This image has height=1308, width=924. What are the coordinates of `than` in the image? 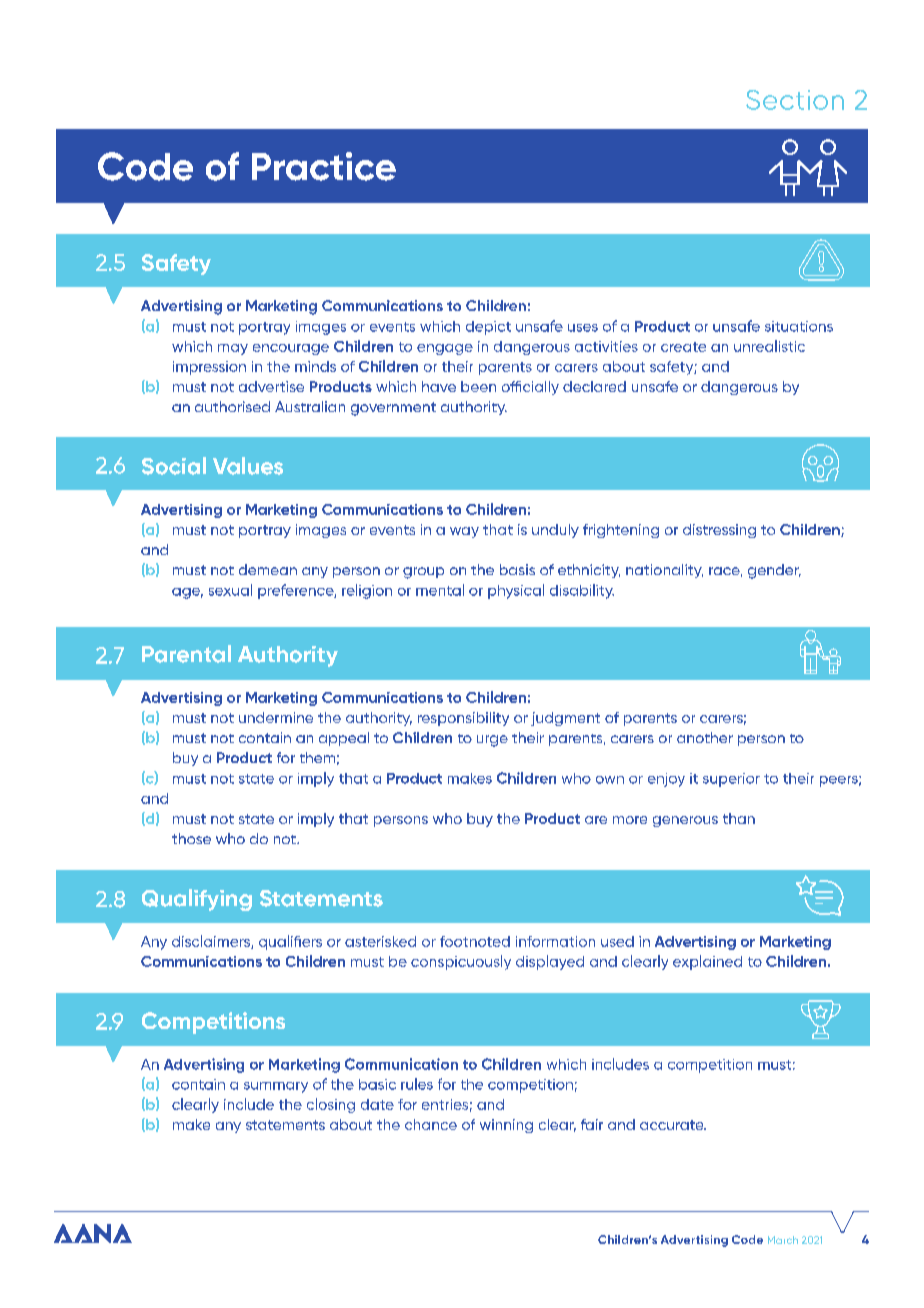 It's located at (739, 818).
